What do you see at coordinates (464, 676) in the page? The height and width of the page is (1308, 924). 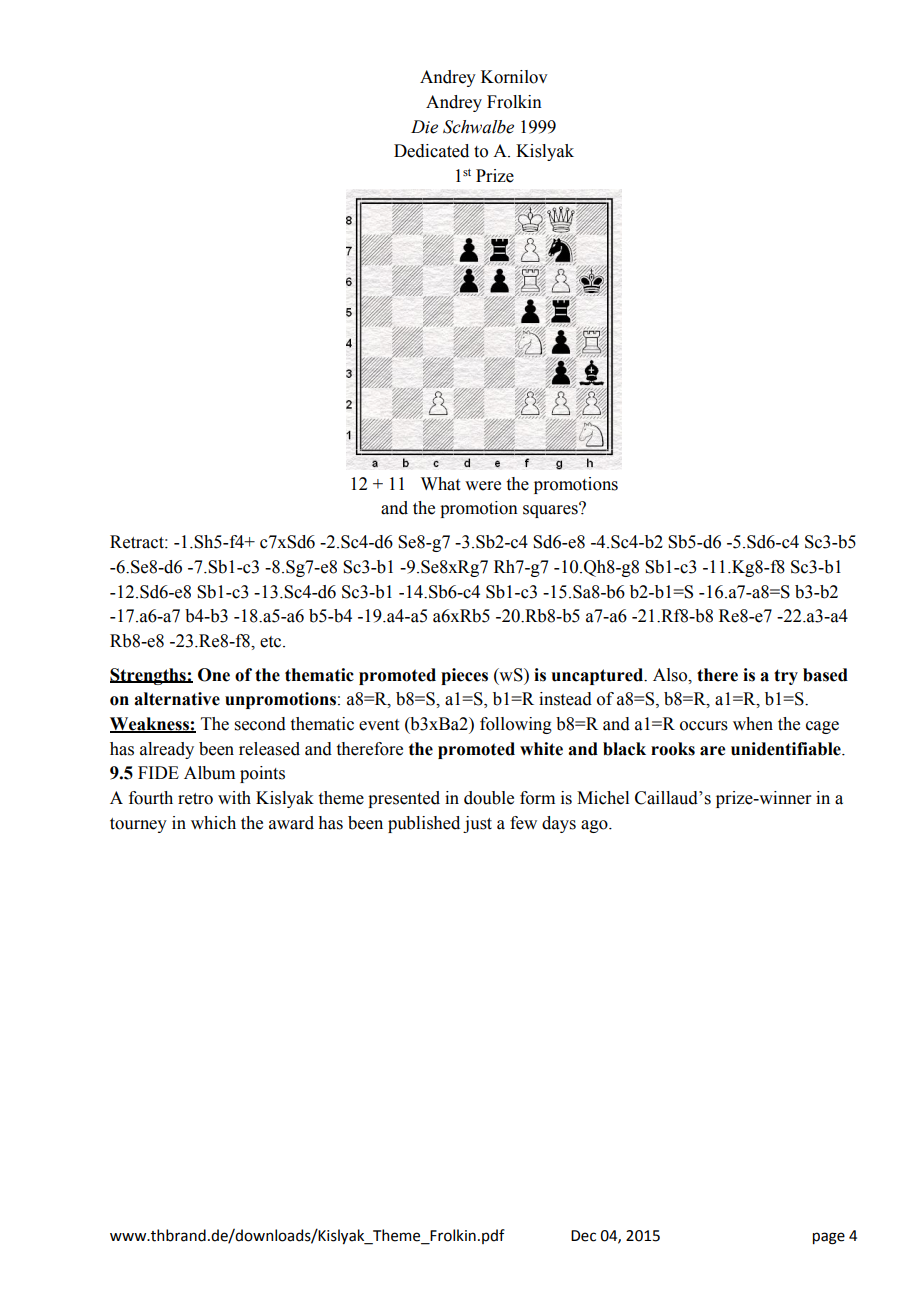 I see `pieces` at bounding box center [464, 676].
